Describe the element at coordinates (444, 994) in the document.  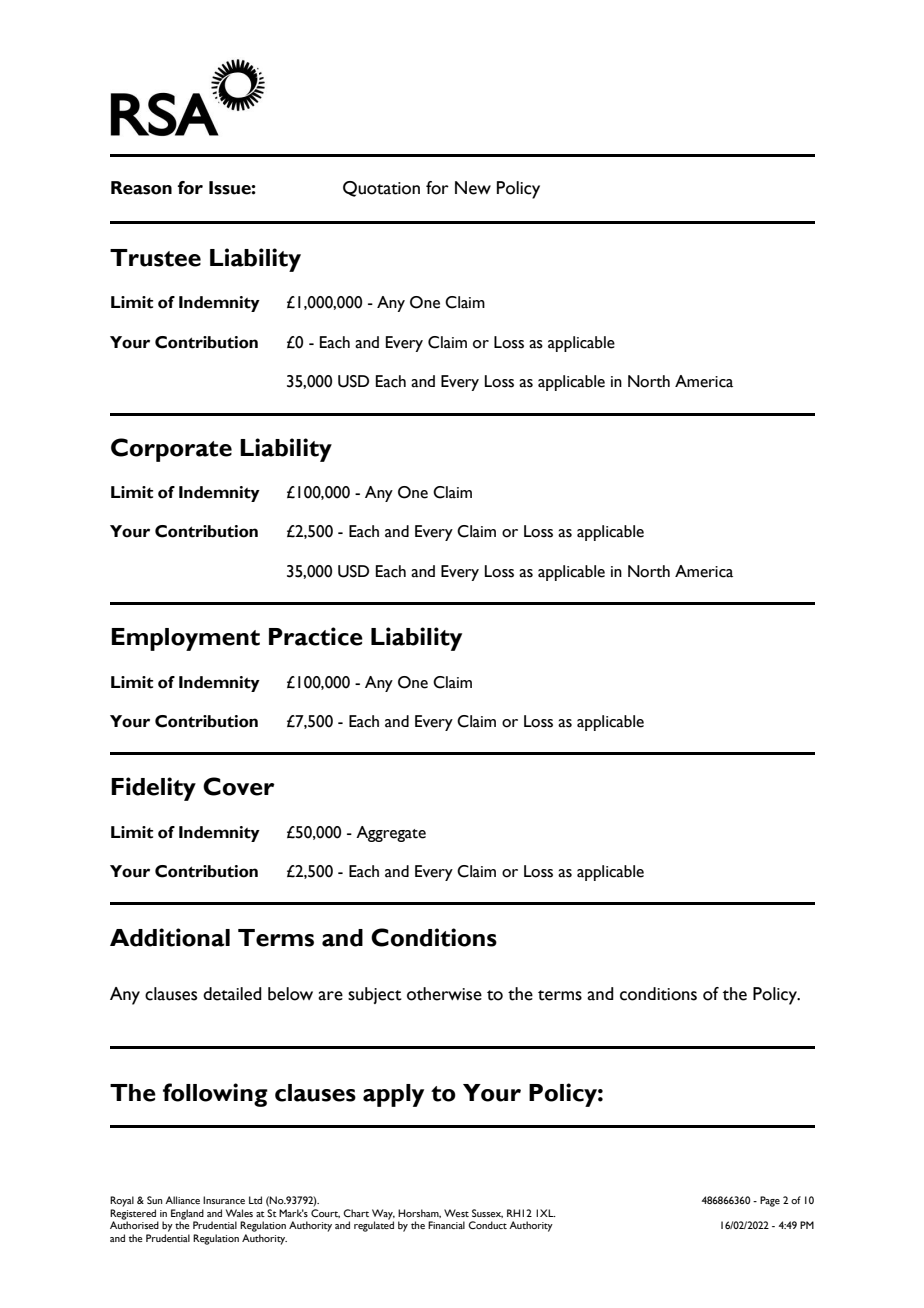
I see `otherwise` at that location.
